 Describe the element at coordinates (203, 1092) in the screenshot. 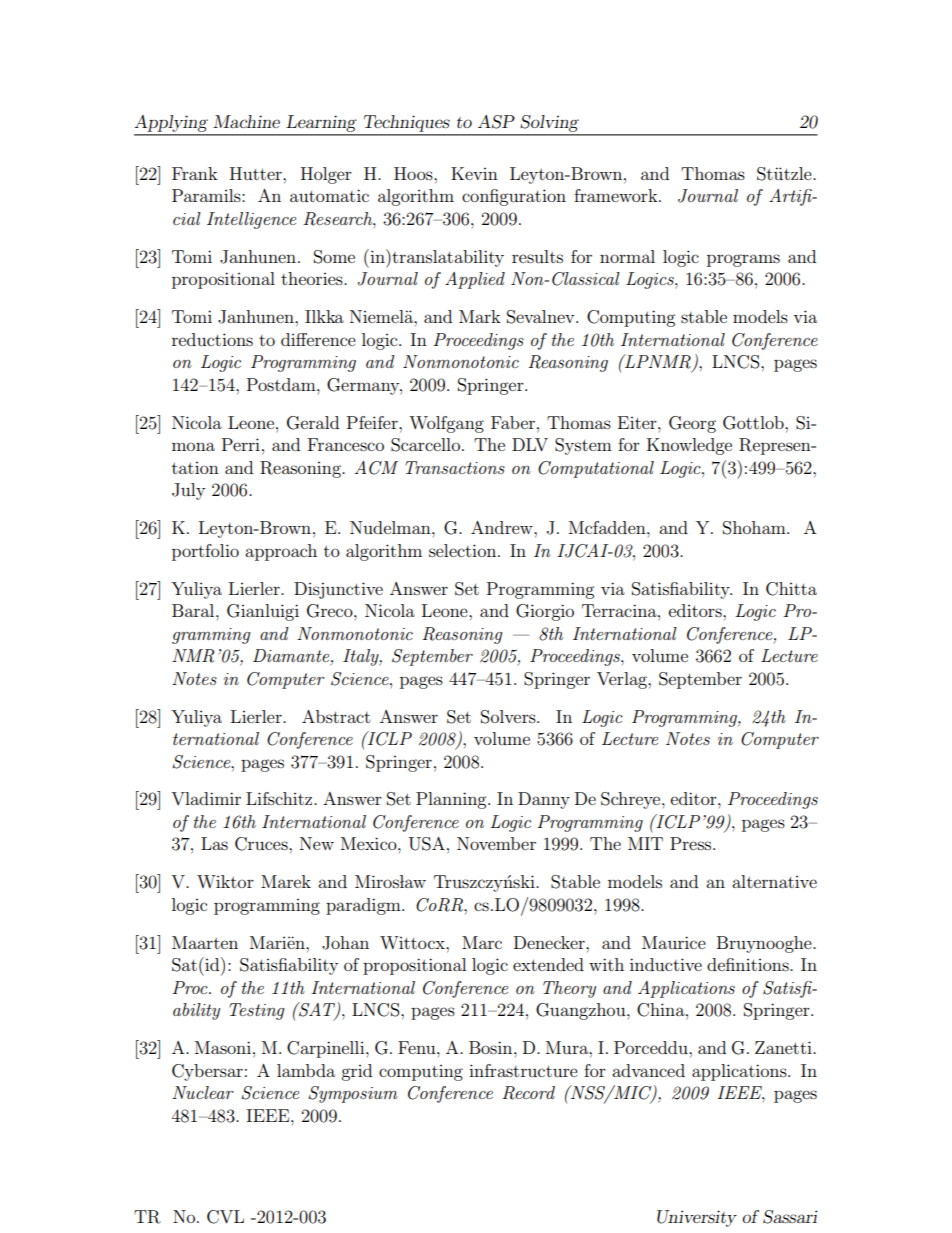

I see `Nuclear` at that location.
